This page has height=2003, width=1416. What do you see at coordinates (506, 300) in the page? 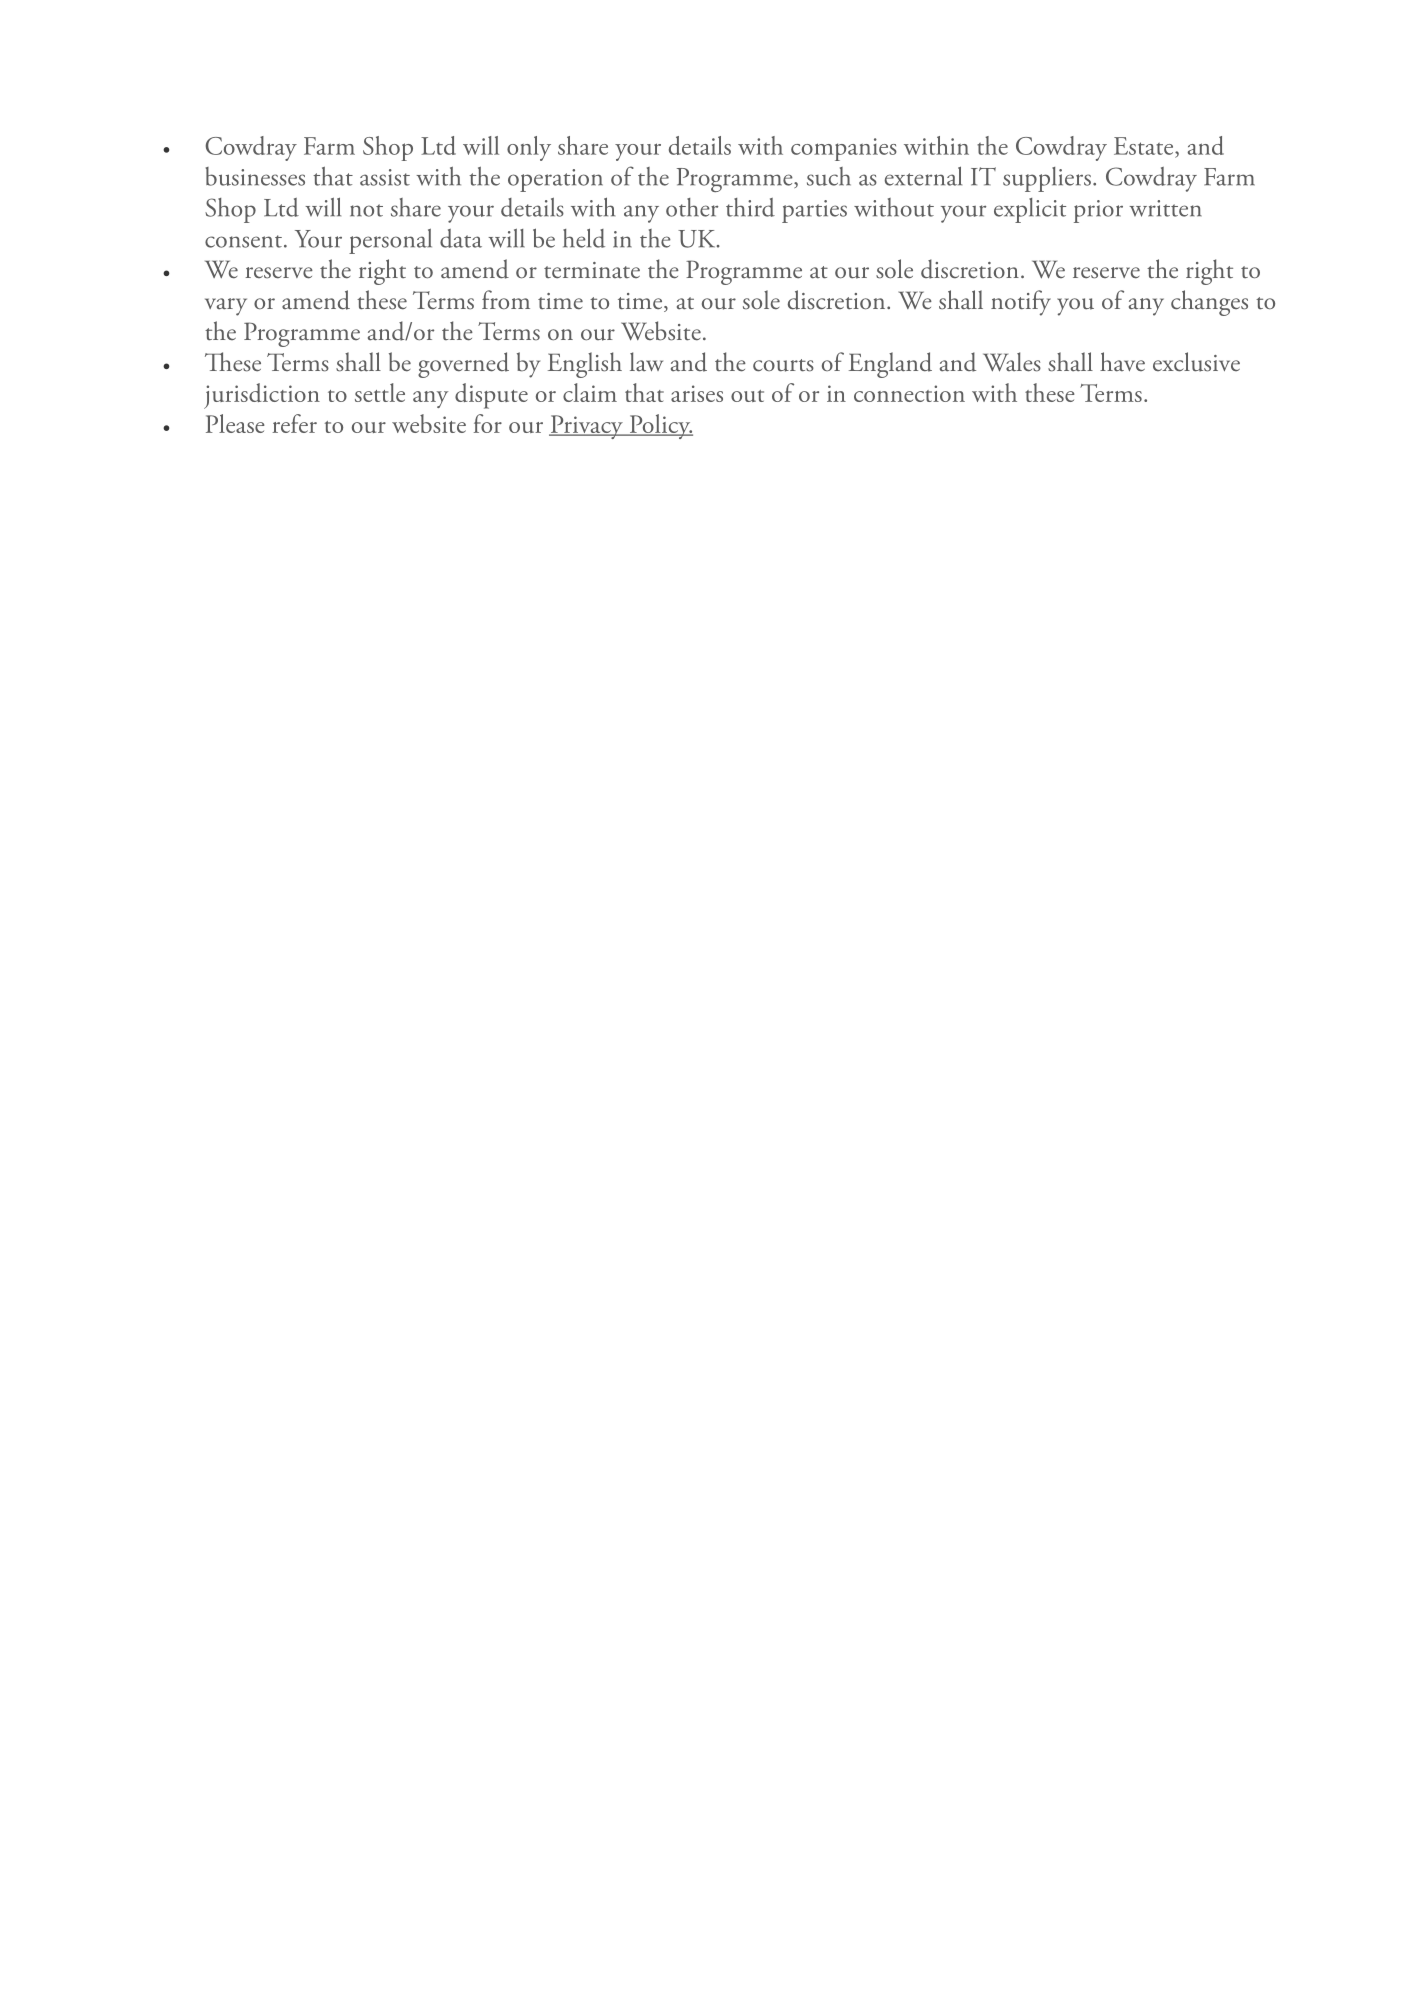
I see `from` at bounding box center [506, 300].
